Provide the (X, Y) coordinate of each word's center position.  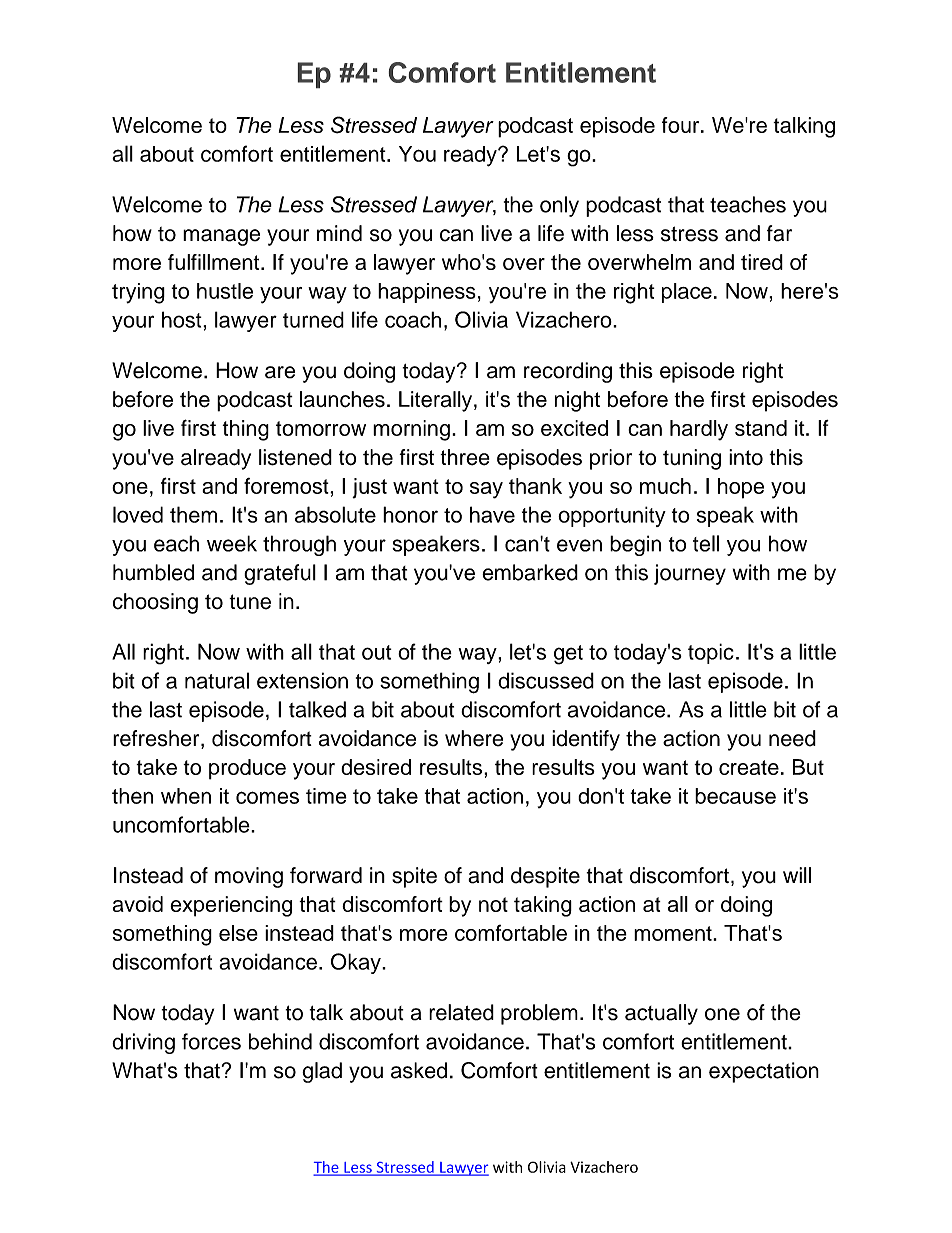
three (465, 457)
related (461, 1012)
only (559, 206)
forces (211, 1041)
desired (376, 767)
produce (247, 769)
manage (221, 237)
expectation (764, 1072)
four (682, 125)
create (749, 767)
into (746, 457)
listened (295, 457)
